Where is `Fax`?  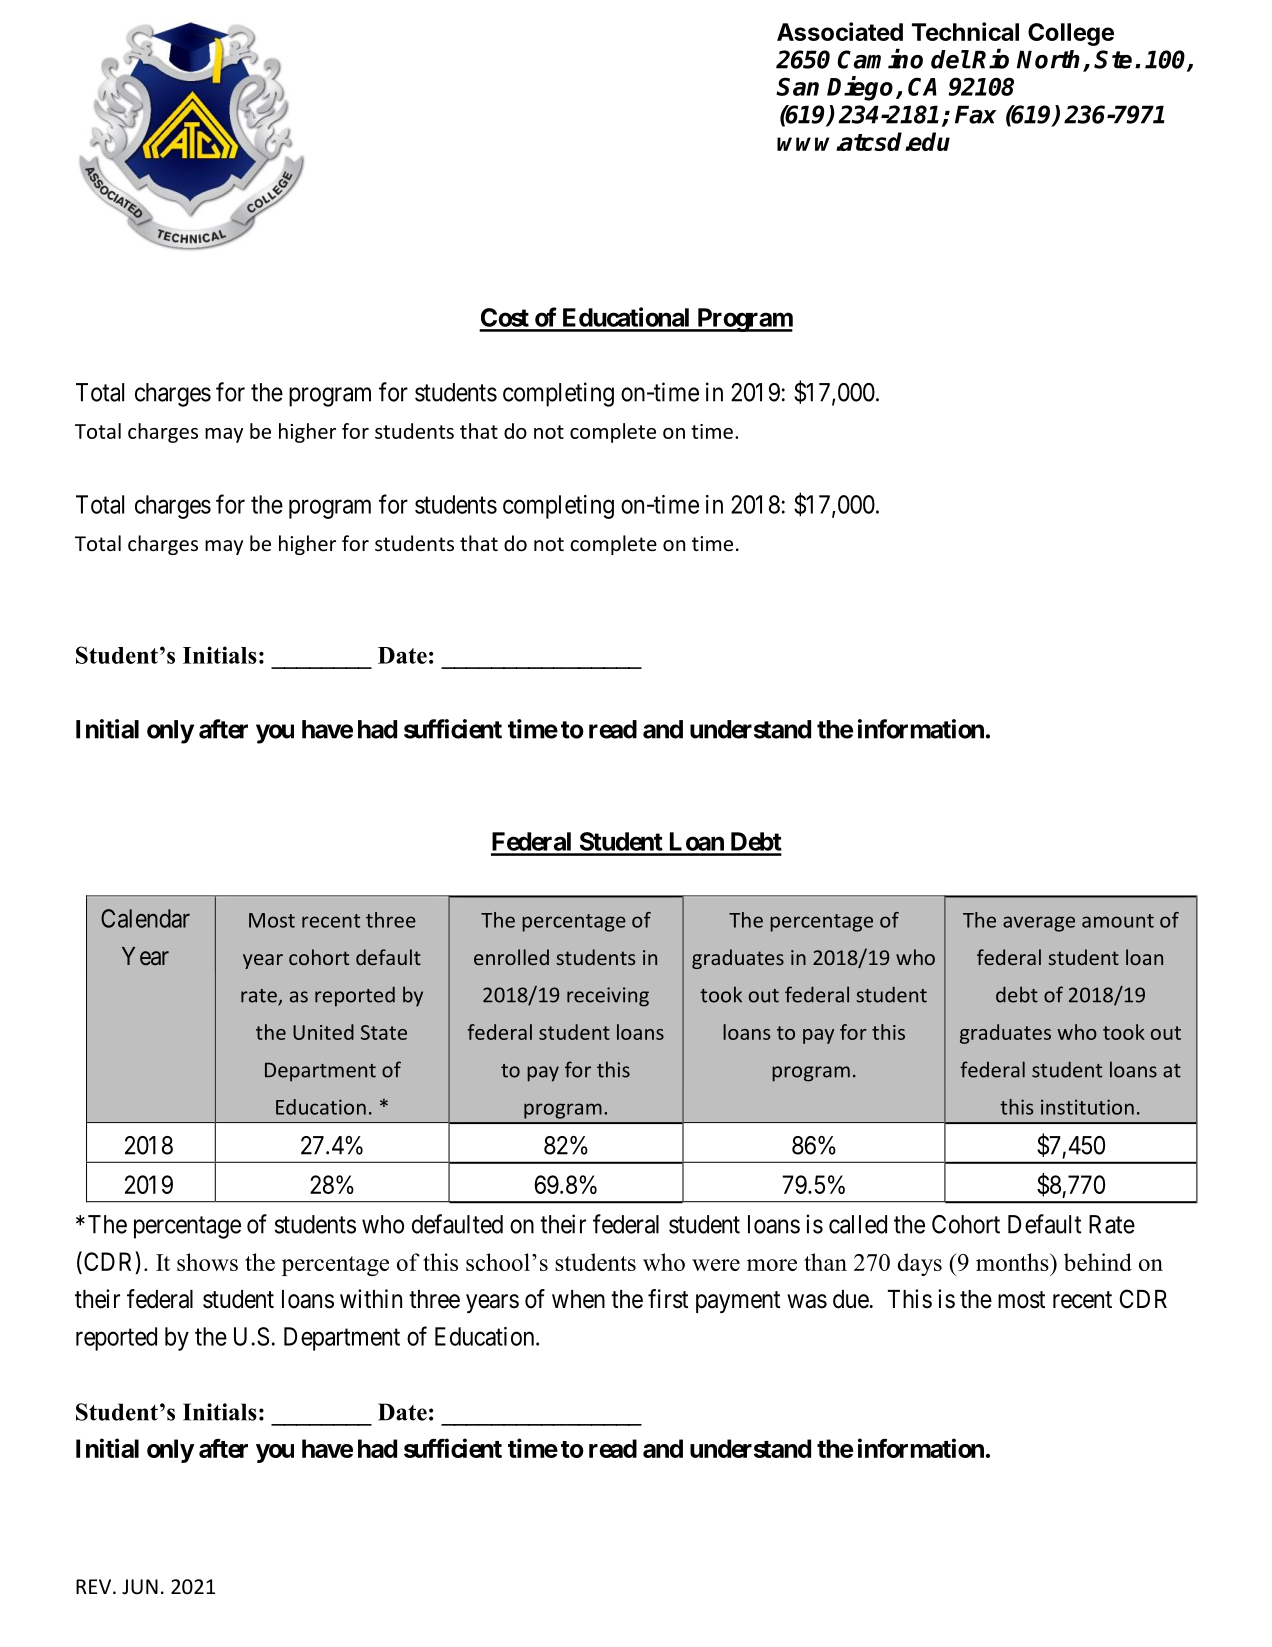
Fax is located at coordinates (976, 114).
